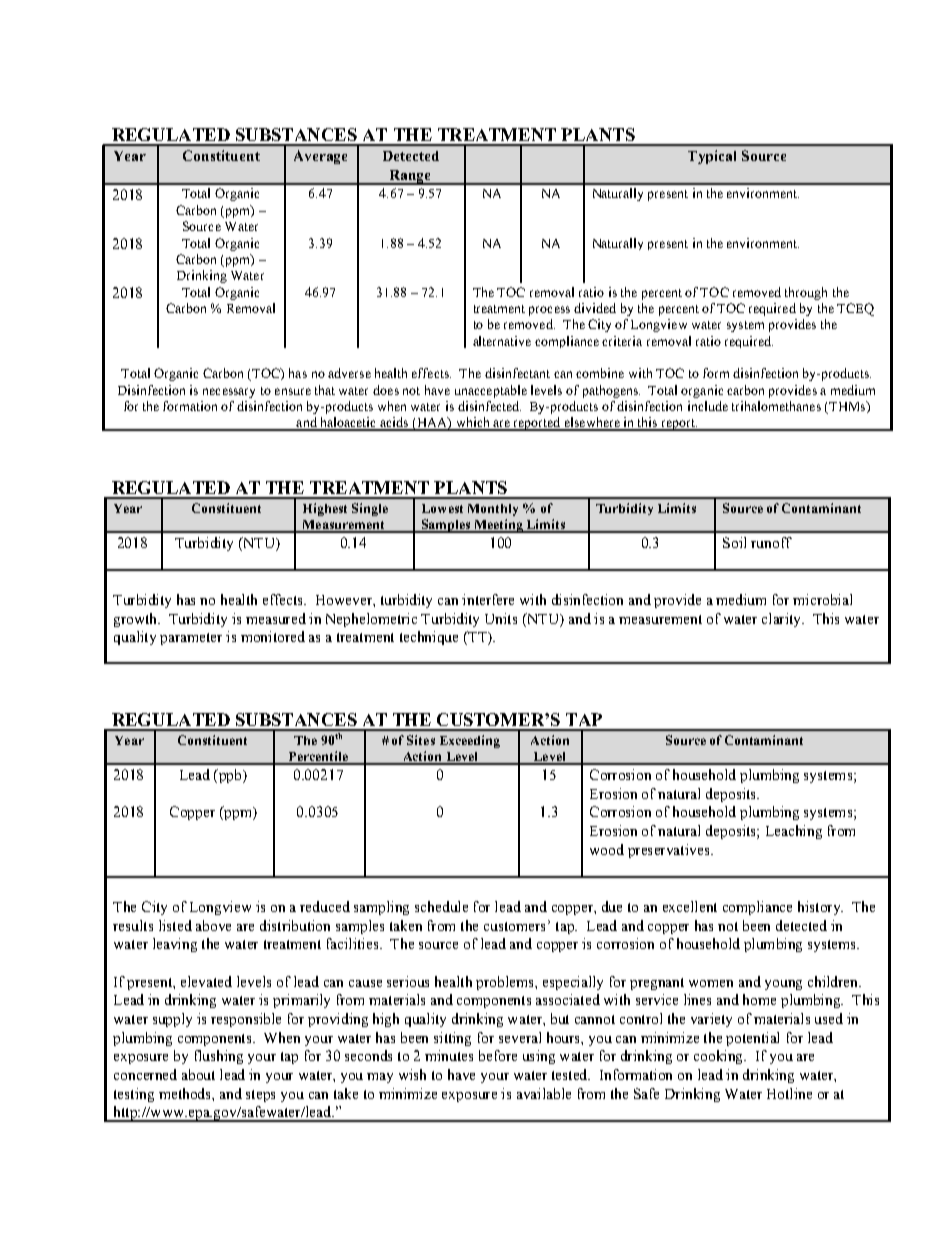 The image size is (952, 1233). Describe the element at coordinates (782, 620) in the screenshot. I see `clarity` at that location.
